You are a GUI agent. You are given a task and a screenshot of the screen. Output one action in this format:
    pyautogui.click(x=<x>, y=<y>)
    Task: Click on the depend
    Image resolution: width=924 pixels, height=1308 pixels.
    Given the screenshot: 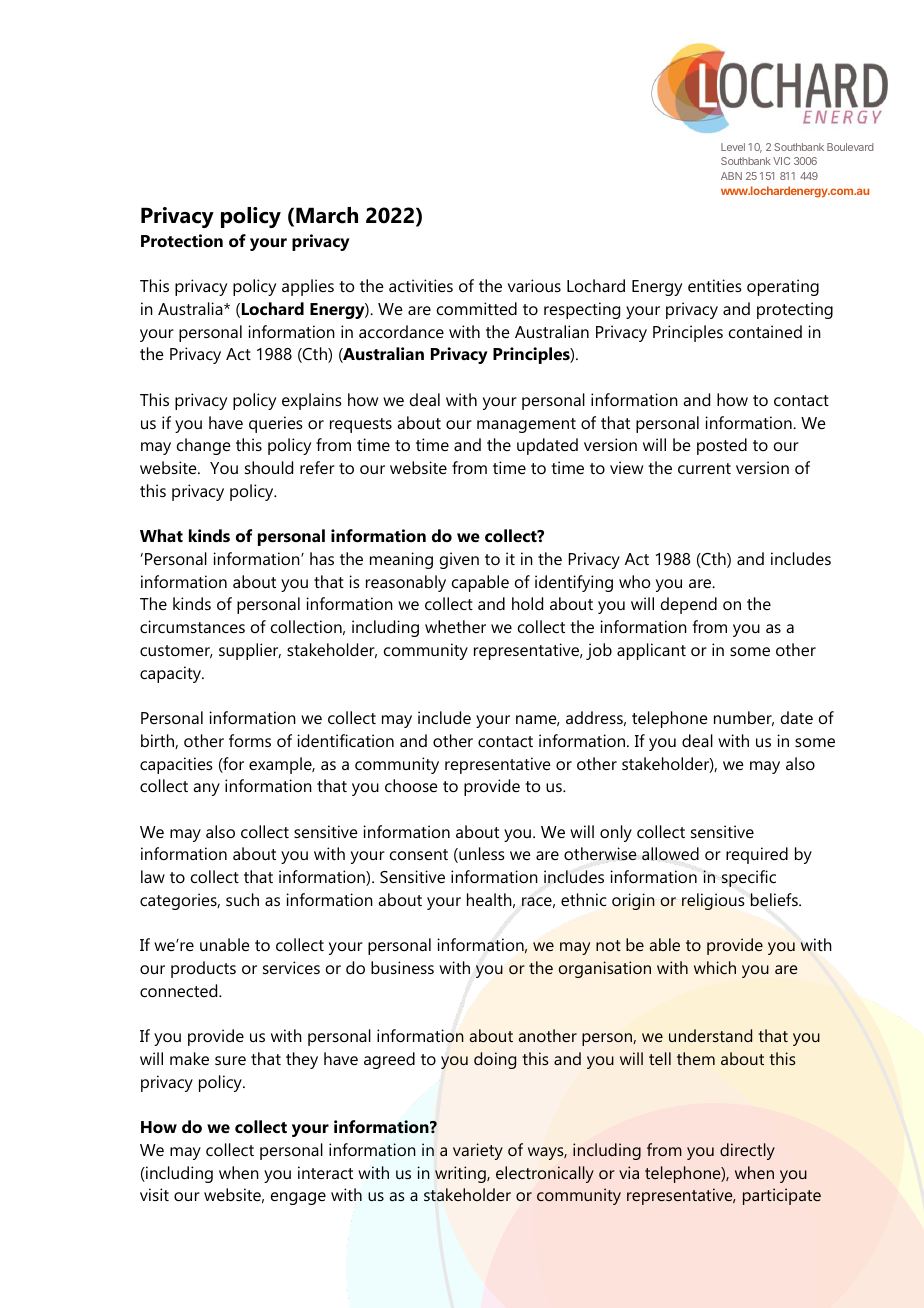 What is the action you would take?
    pyautogui.click(x=689, y=605)
